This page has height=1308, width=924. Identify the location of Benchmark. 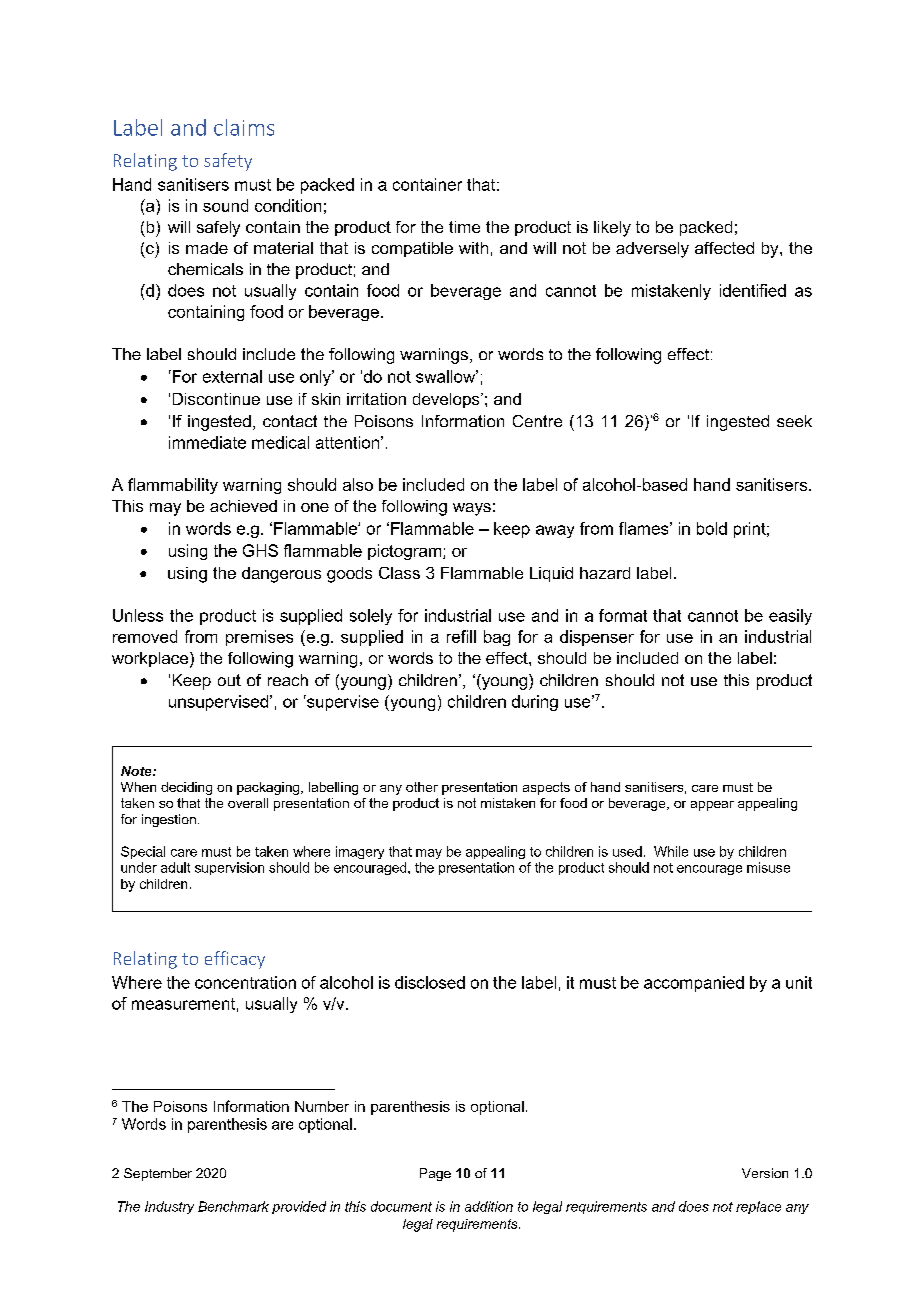
(233, 1206).
